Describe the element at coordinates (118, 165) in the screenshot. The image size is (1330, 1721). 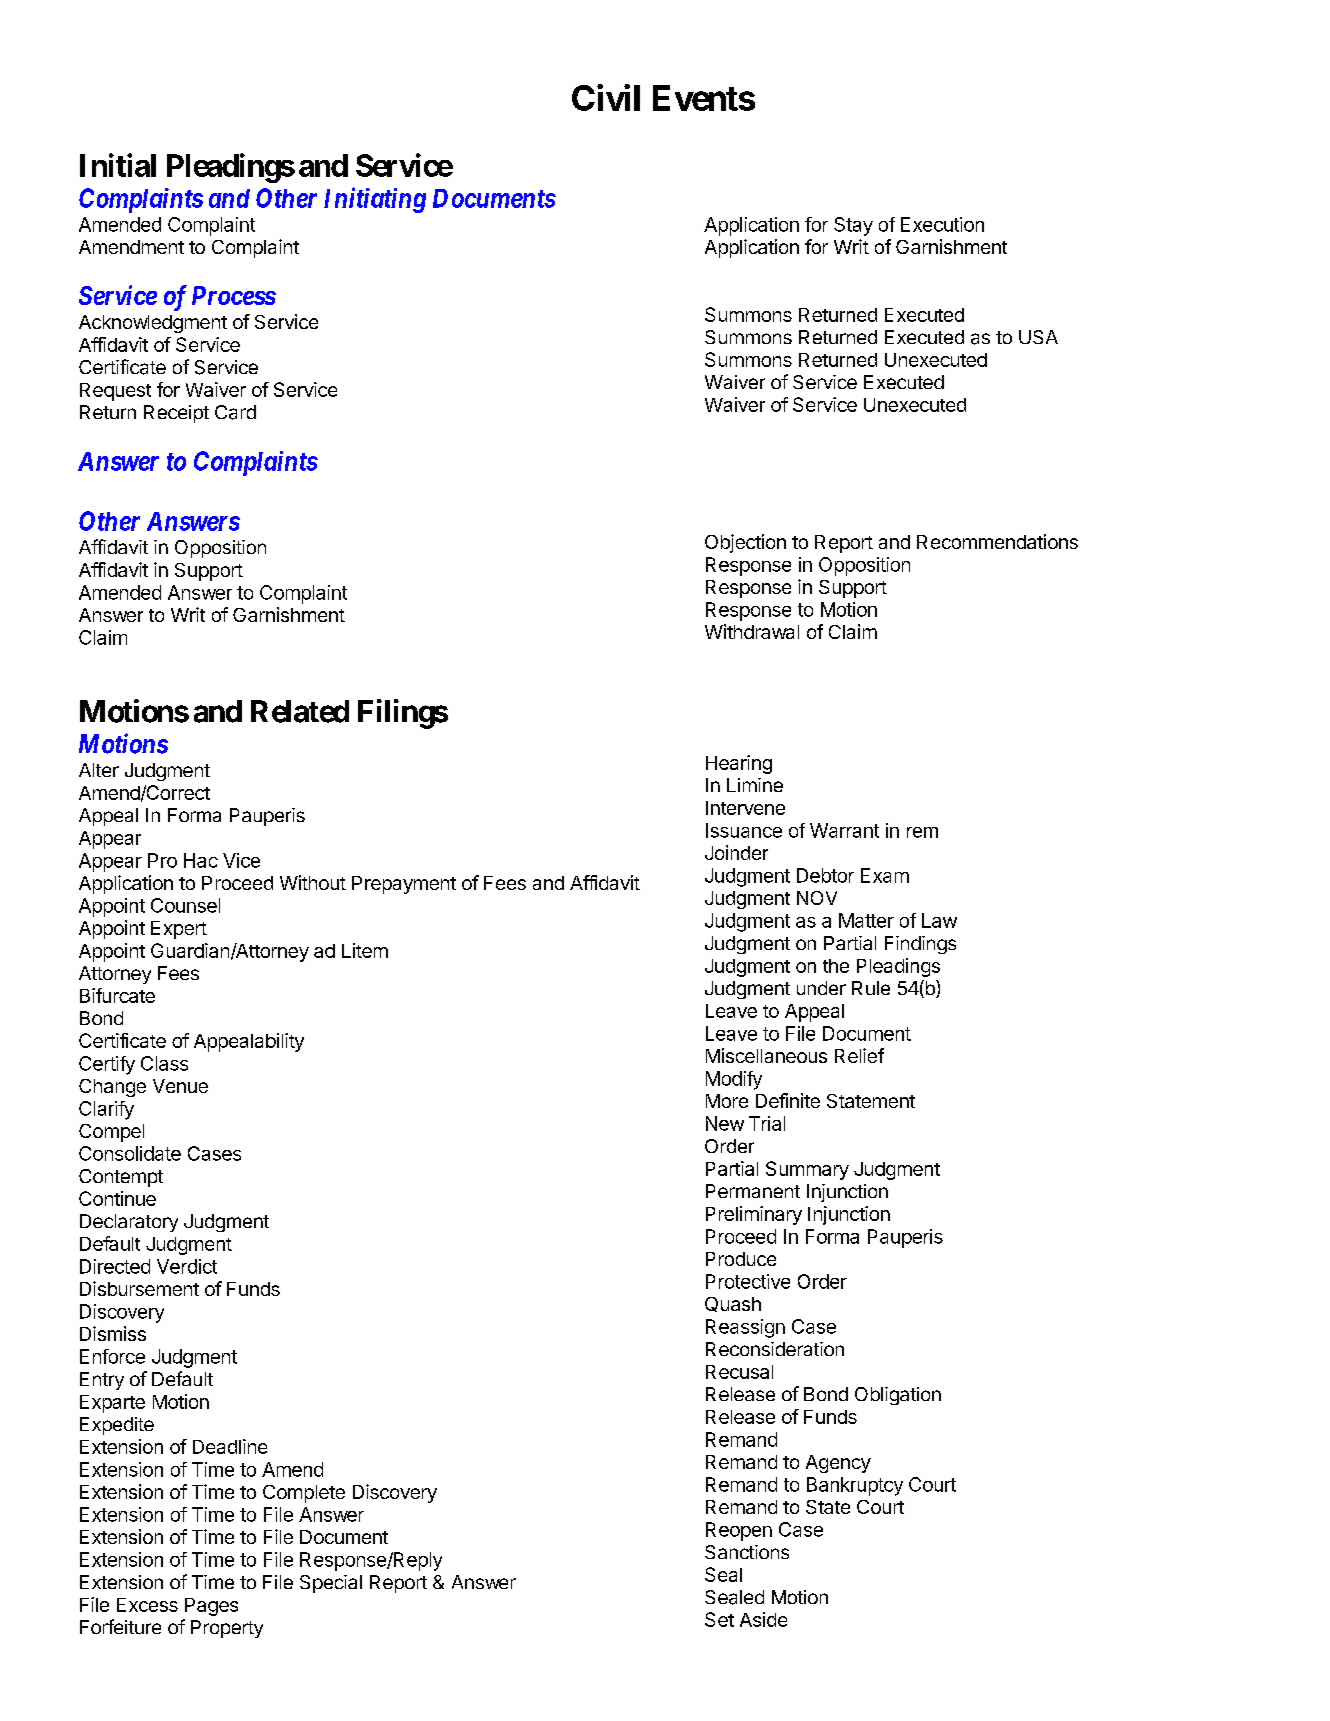
I see `Initial` at that location.
